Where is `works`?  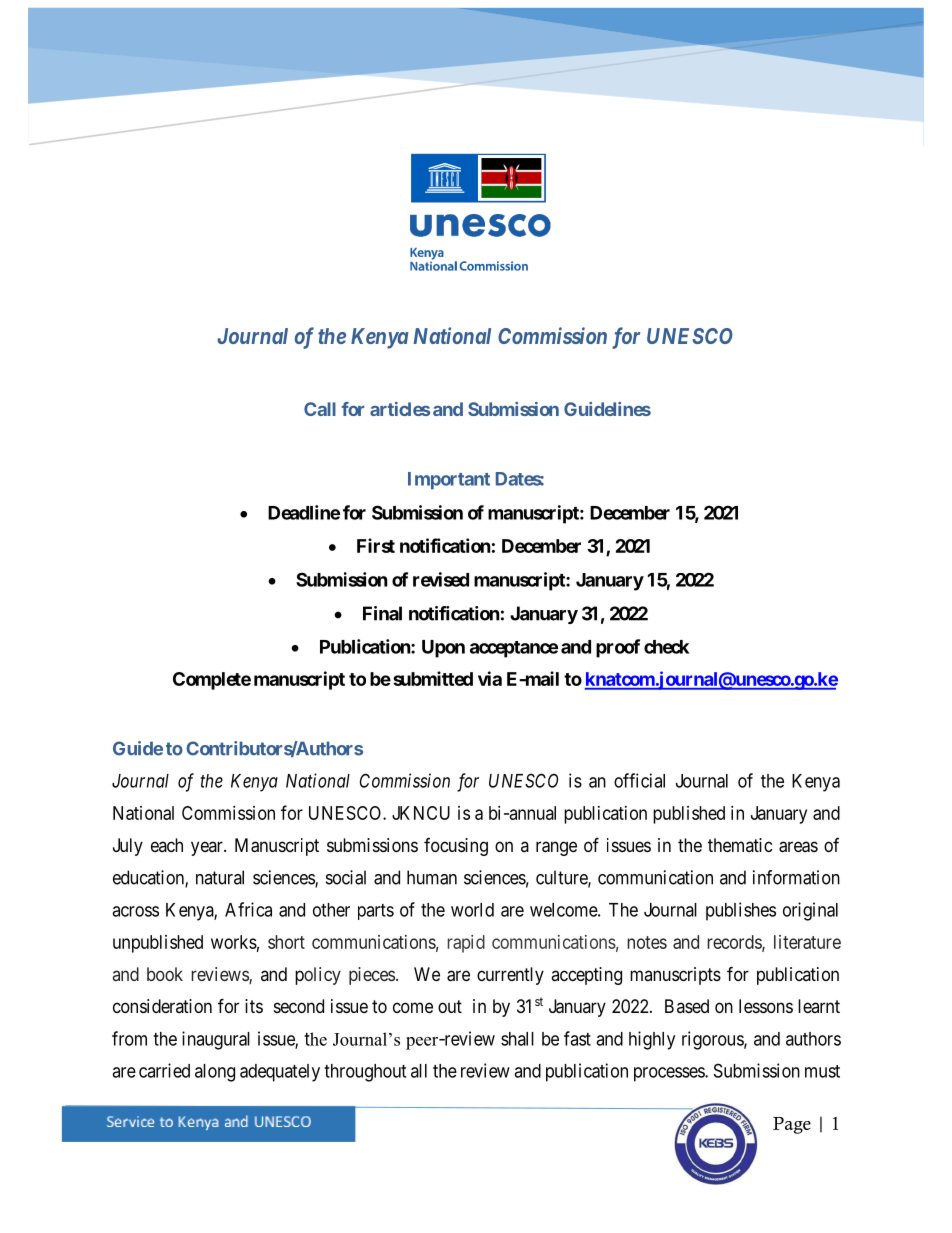
works is located at coordinates (234, 942).
